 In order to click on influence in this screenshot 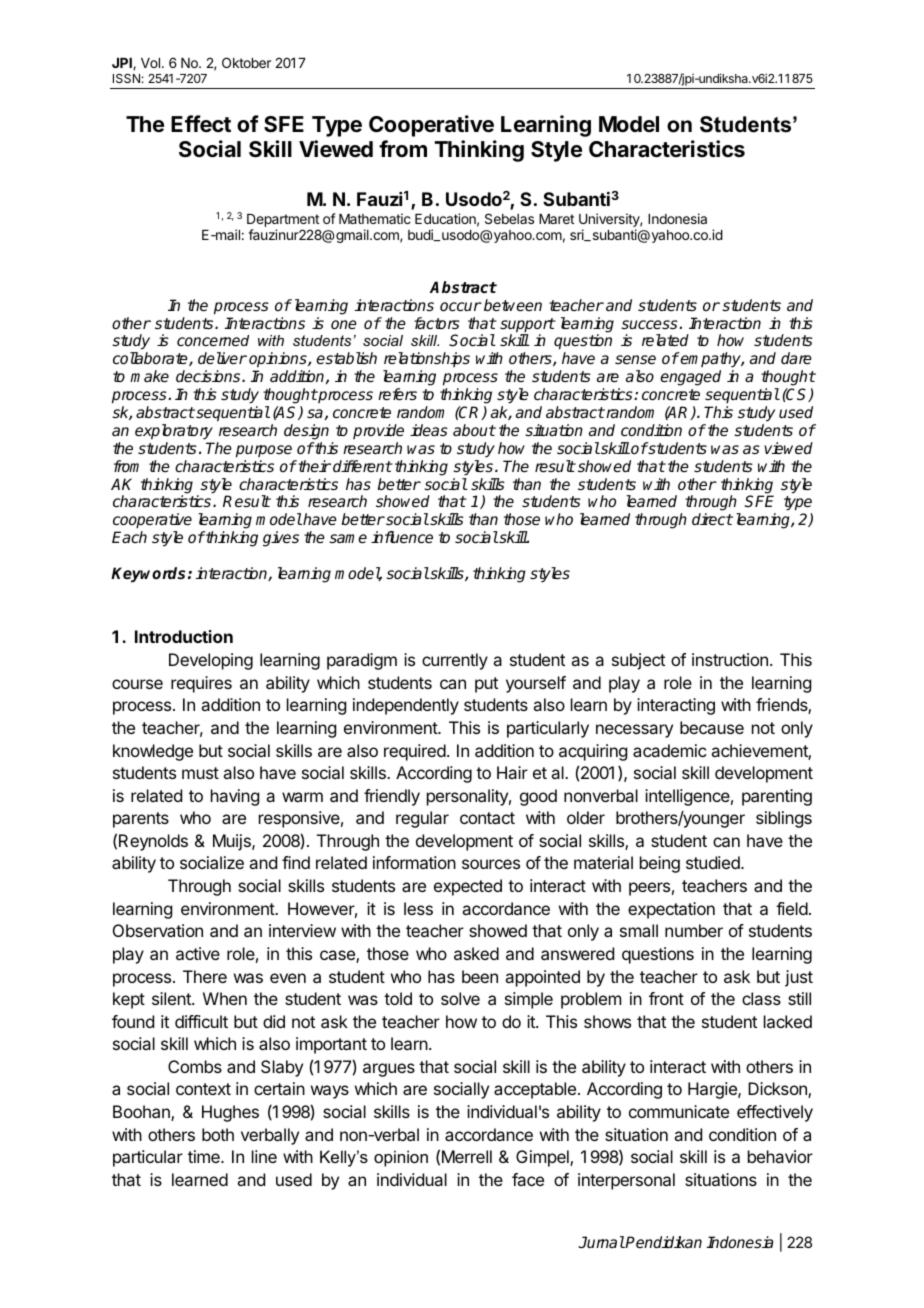, I will do `click(402, 537)`.
